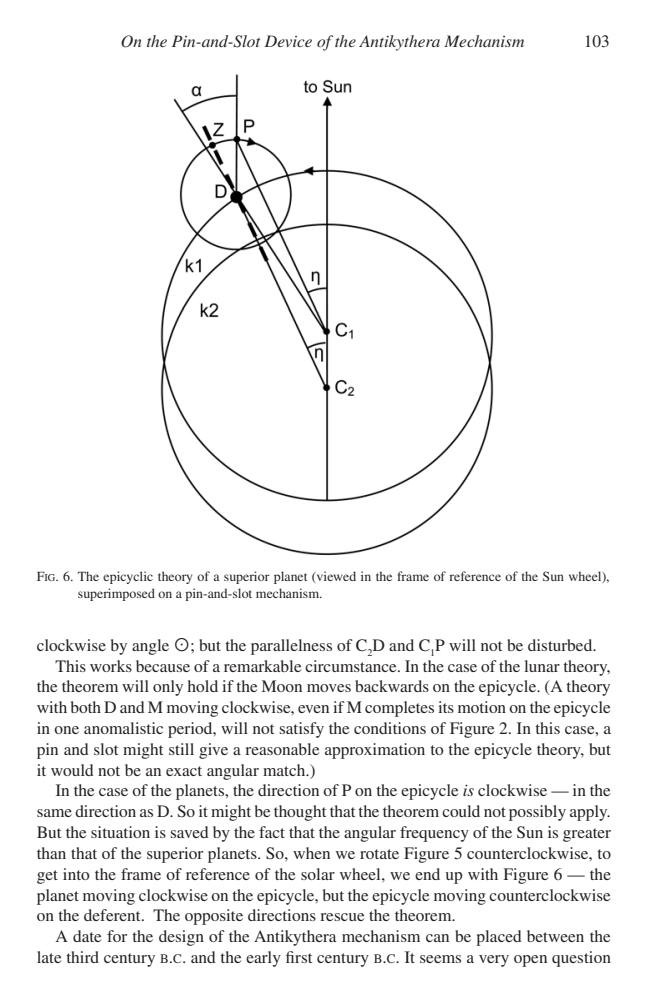 The image size is (645, 1008). Describe the element at coordinates (561, 645) in the image. I see `disturbed` at that location.
